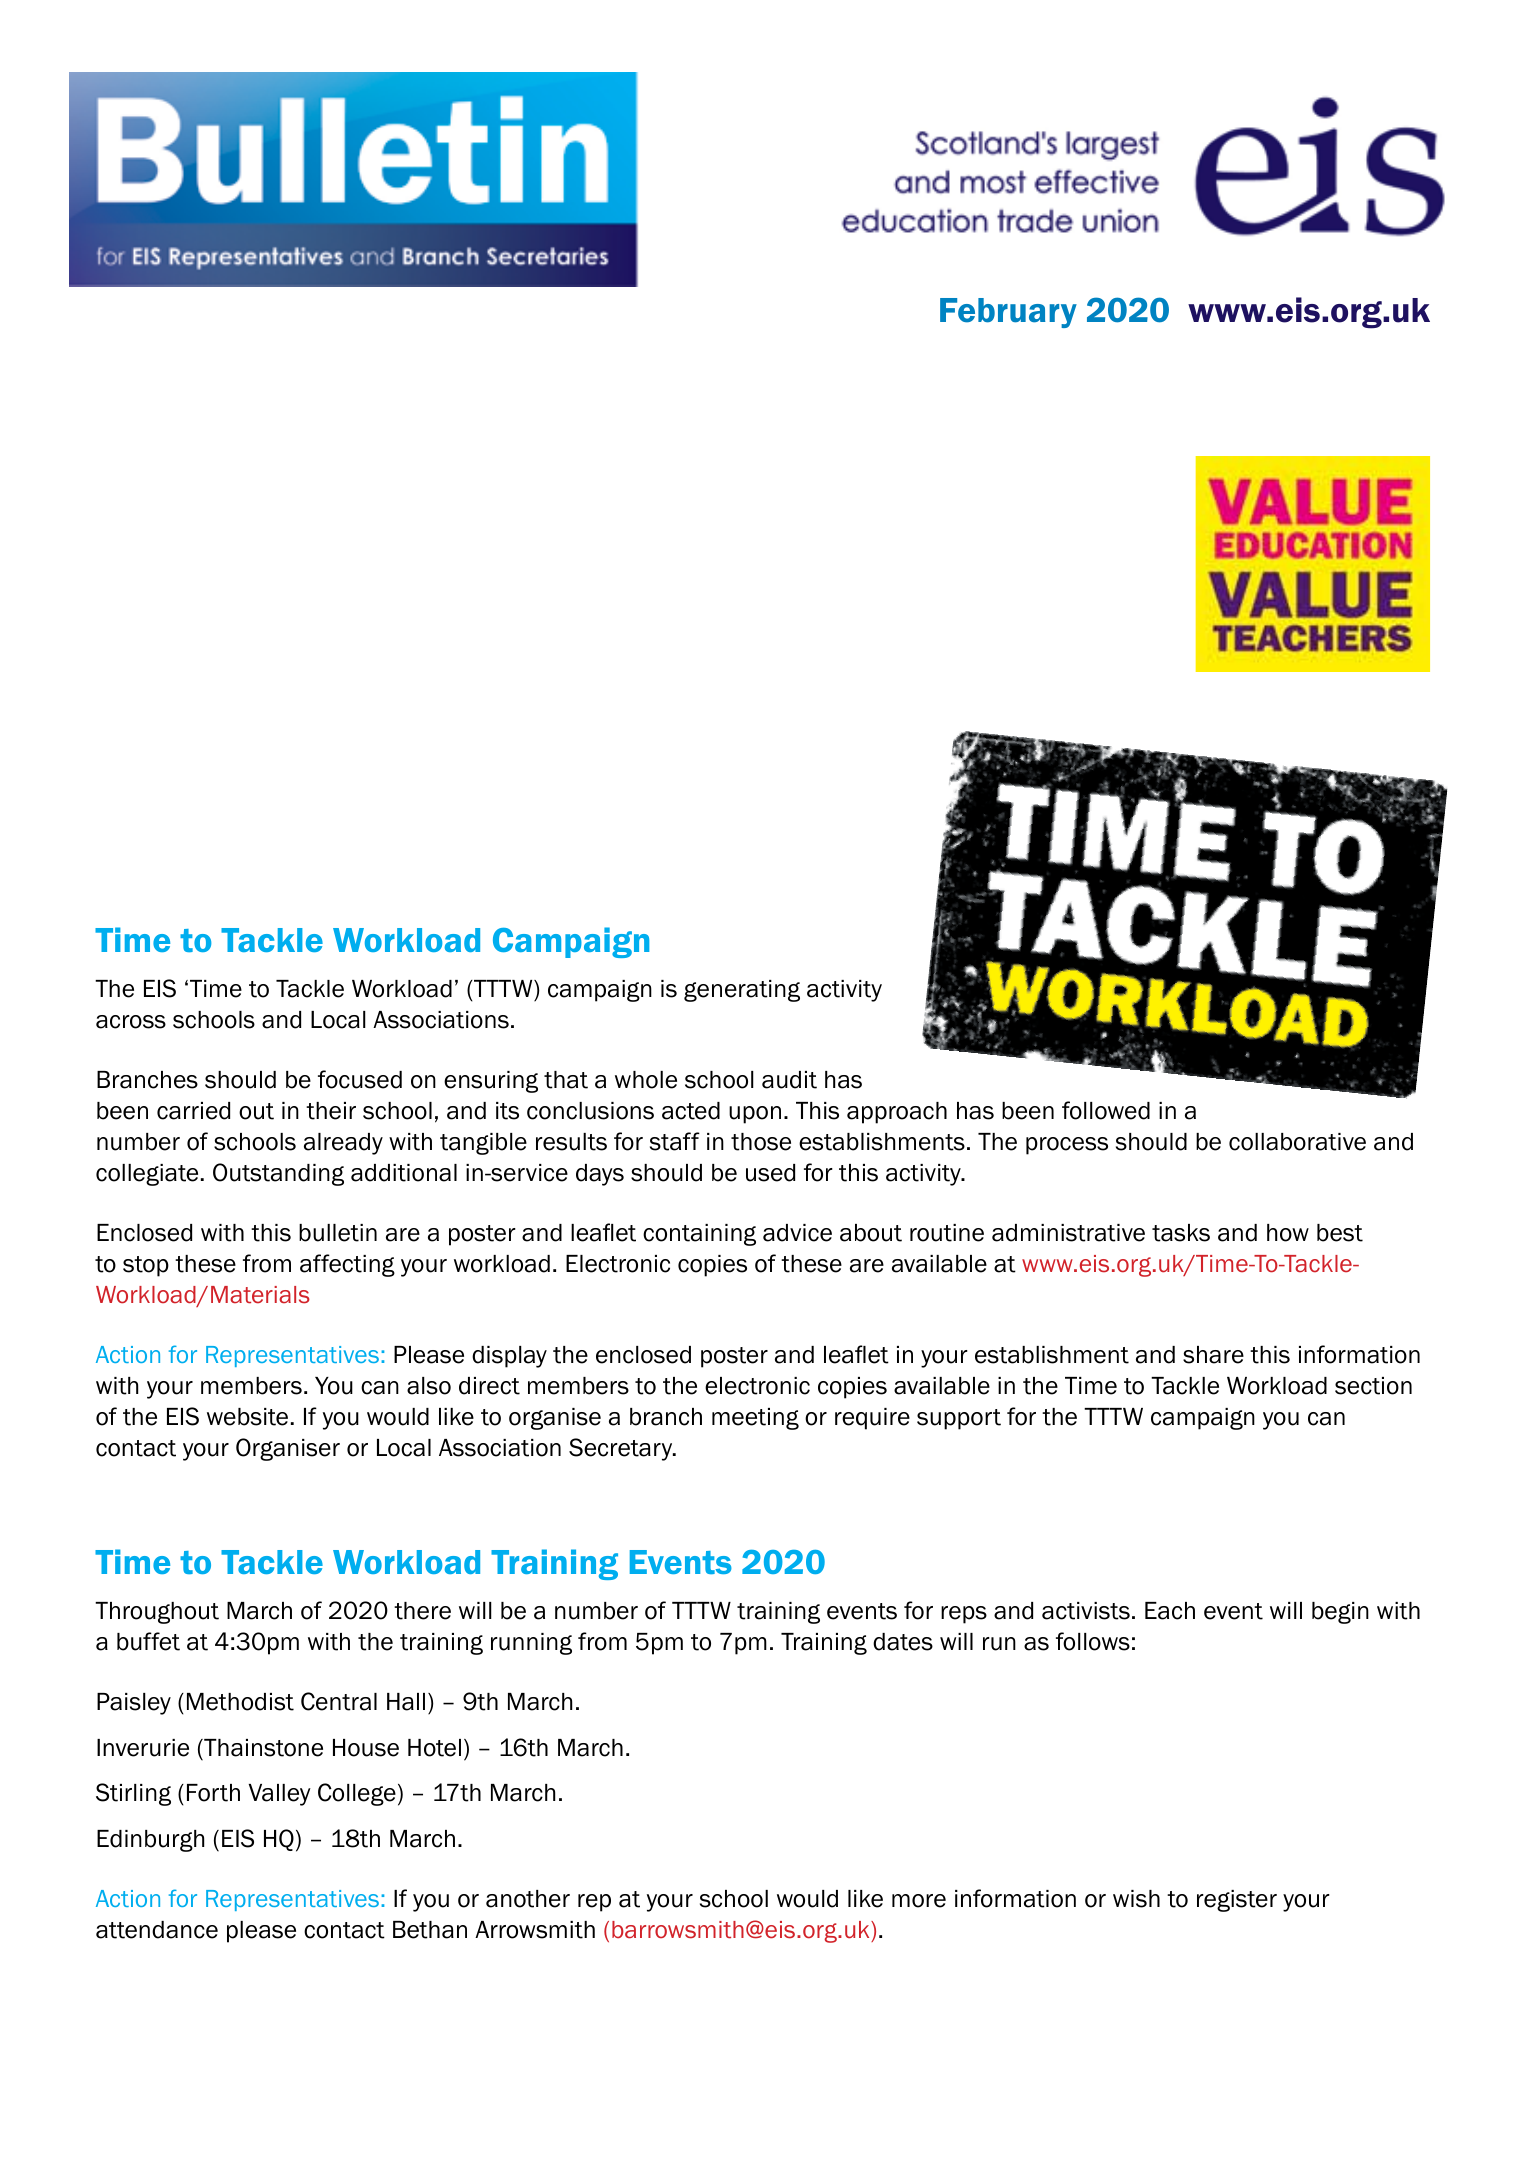 The image size is (1533, 2168). Describe the element at coordinates (1297, 1142) in the page. I see `collaborative` at that location.
